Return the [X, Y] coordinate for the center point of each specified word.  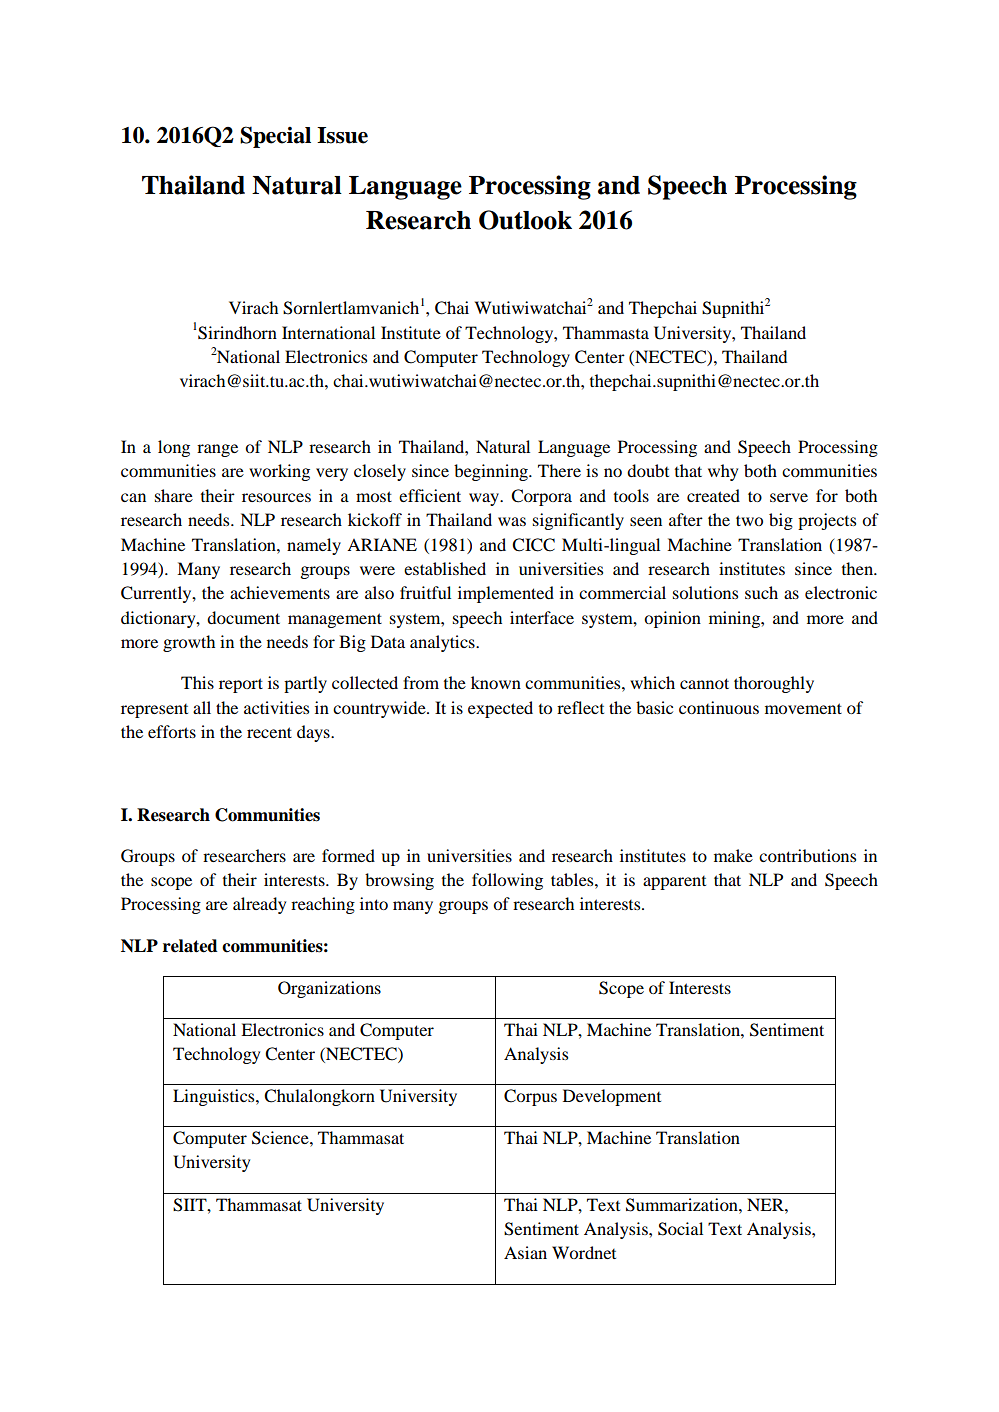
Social [680, 1229]
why [723, 472]
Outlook [525, 220]
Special [275, 137]
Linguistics [215, 1097]
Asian [525, 1252]
